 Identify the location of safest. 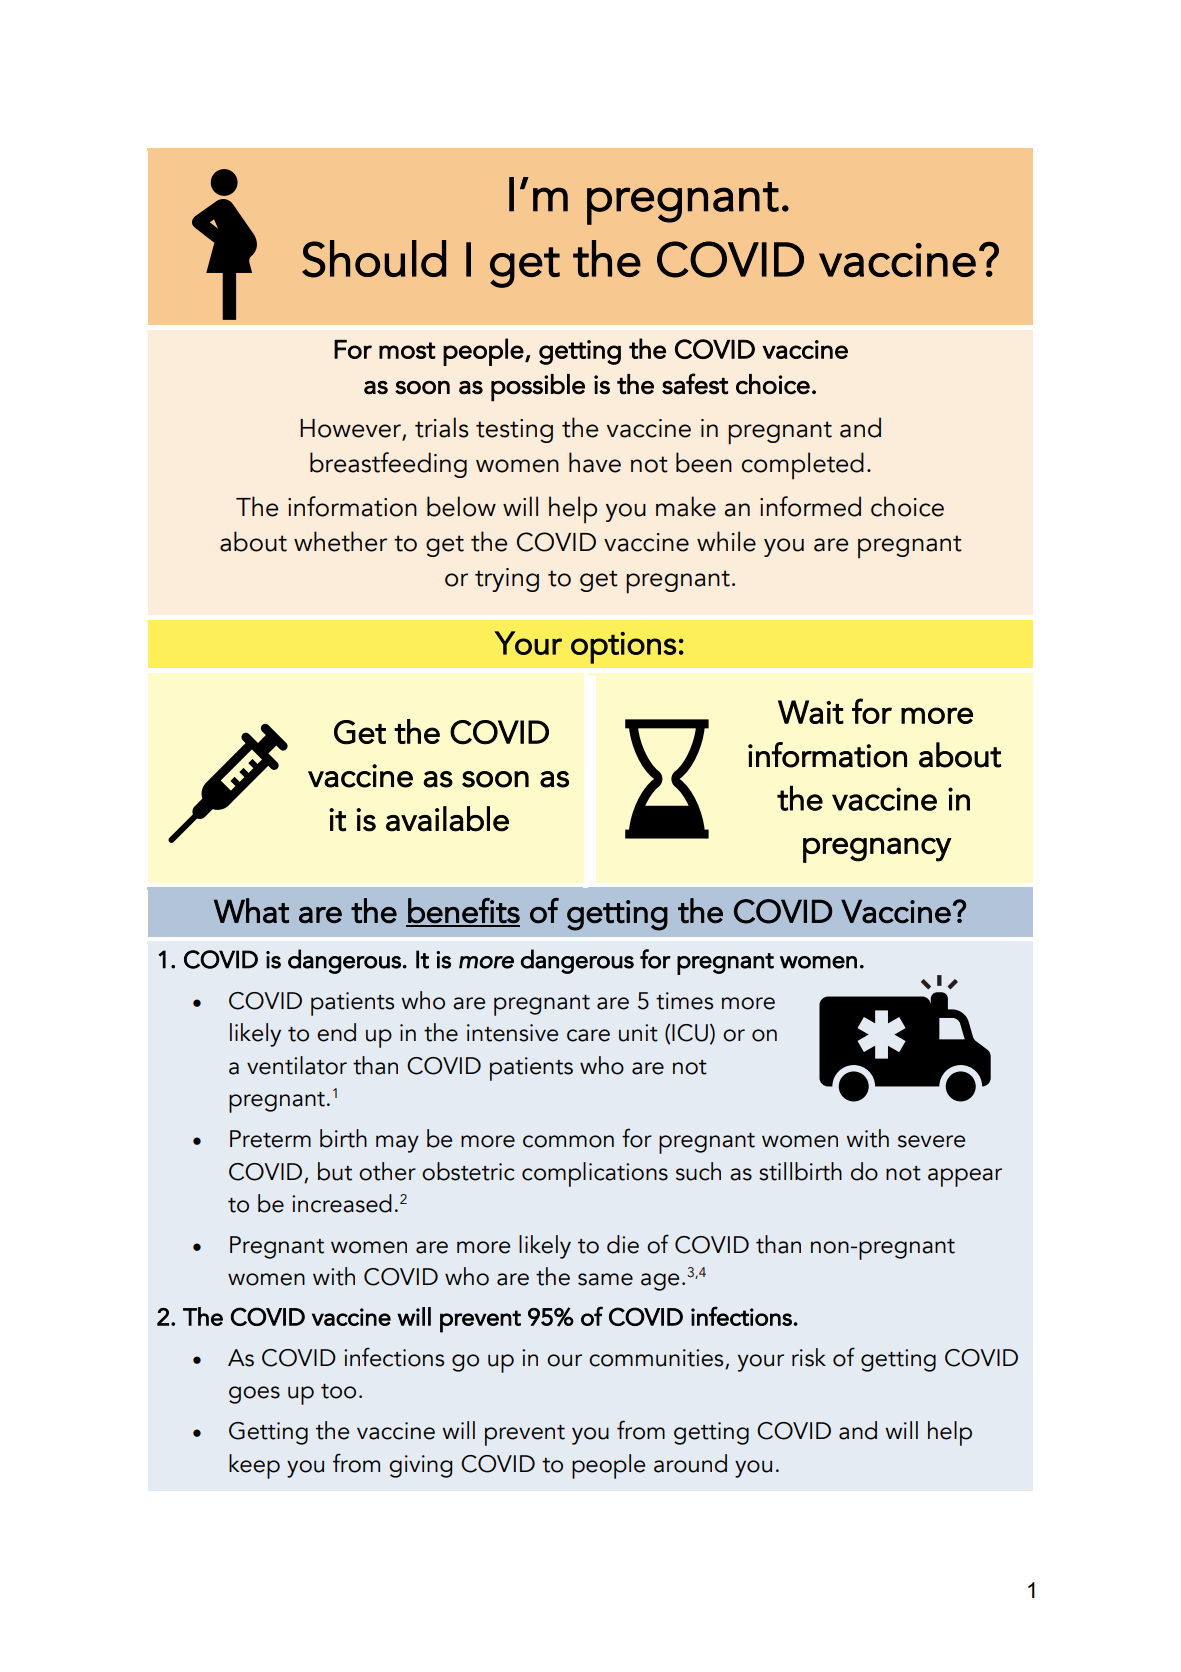
(695, 384).
